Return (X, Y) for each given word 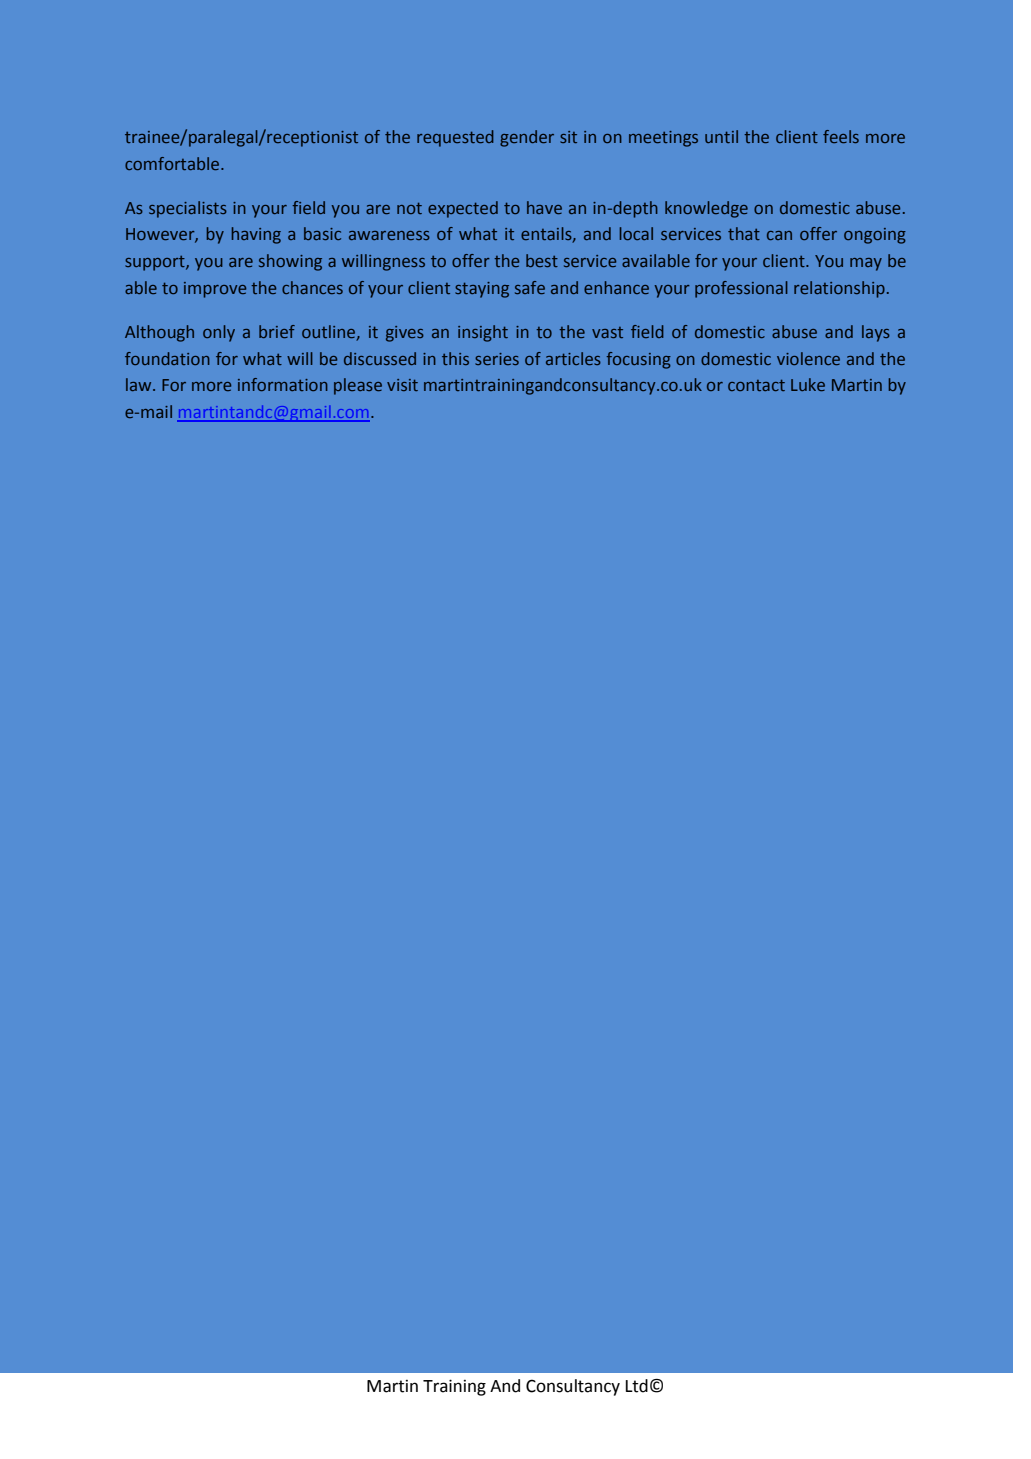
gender (527, 138)
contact (756, 385)
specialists (188, 209)
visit (402, 385)
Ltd (637, 1386)
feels (841, 136)
